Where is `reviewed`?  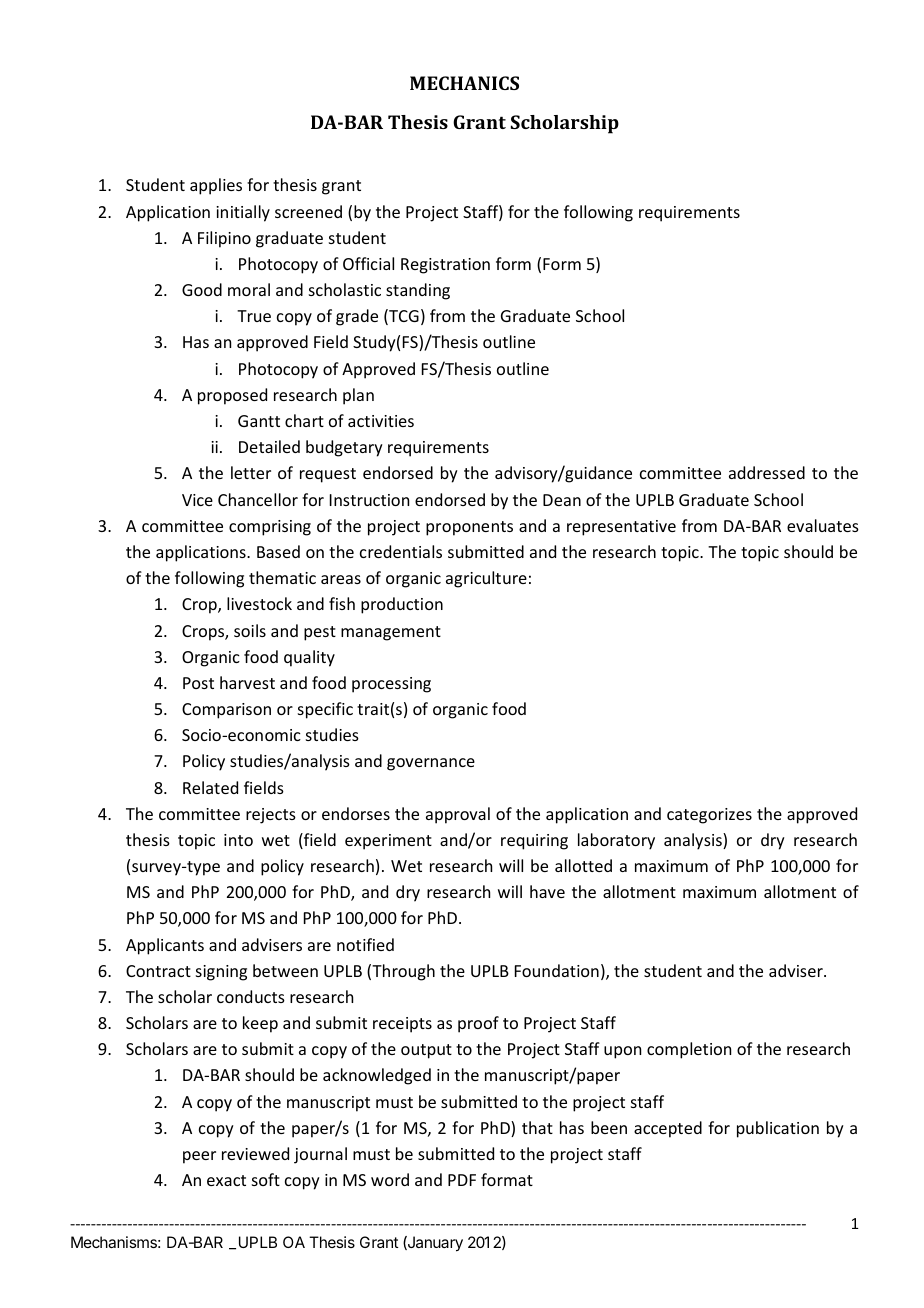
reviewed is located at coordinates (255, 1153).
